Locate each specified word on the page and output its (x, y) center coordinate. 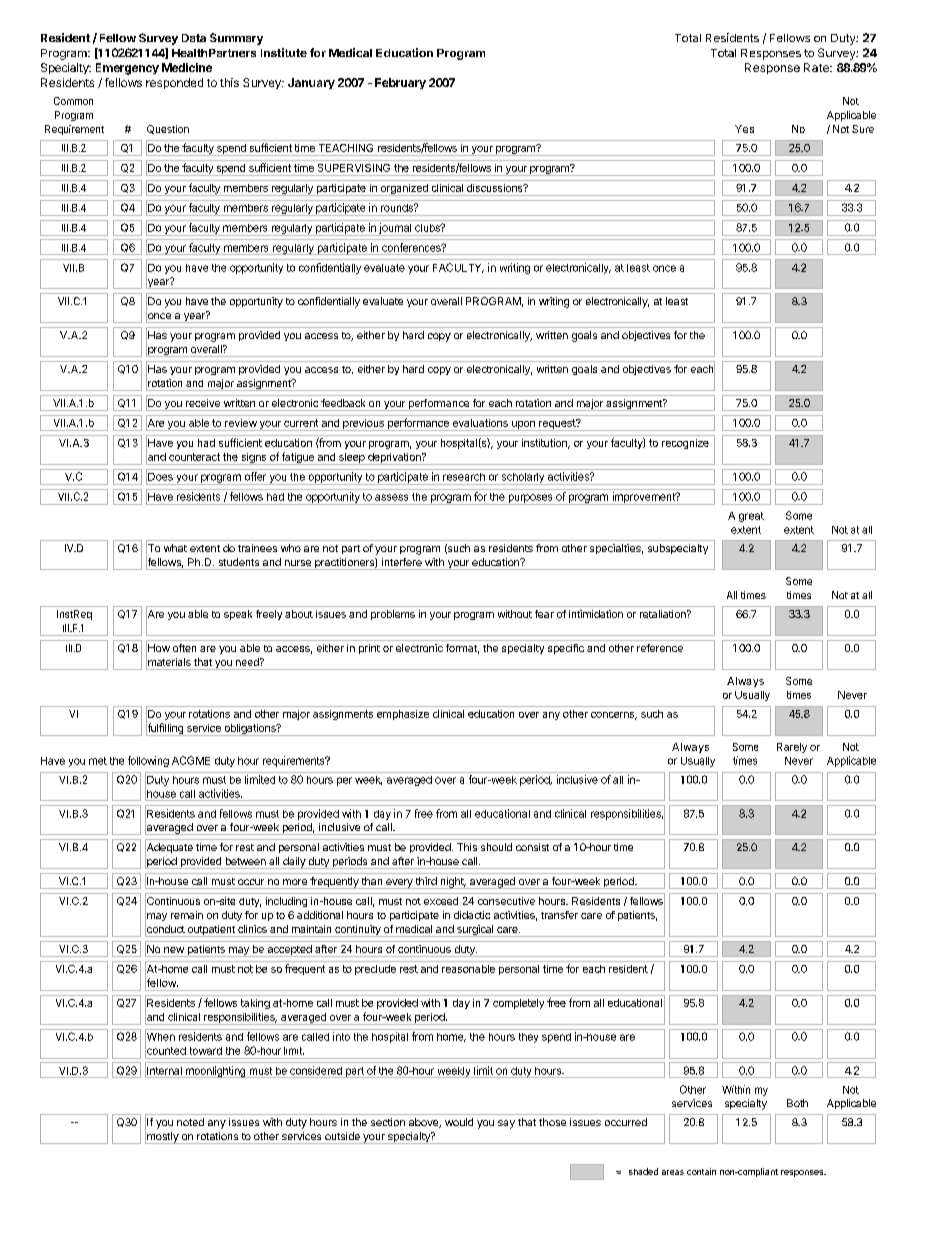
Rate (817, 67)
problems (393, 615)
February (400, 83)
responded (174, 83)
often (184, 648)
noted (190, 1122)
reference (660, 648)
